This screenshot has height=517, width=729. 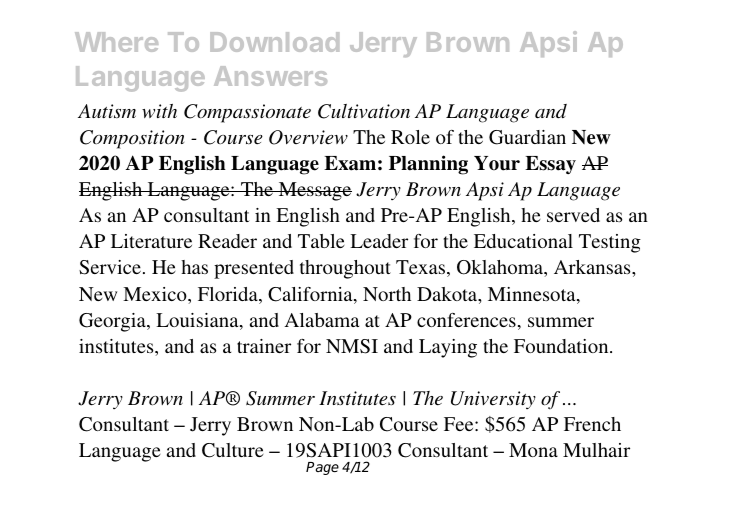 What do you see at coordinates (233, 450) in the screenshot?
I see `Culture` at bounding box center [233, 450].
